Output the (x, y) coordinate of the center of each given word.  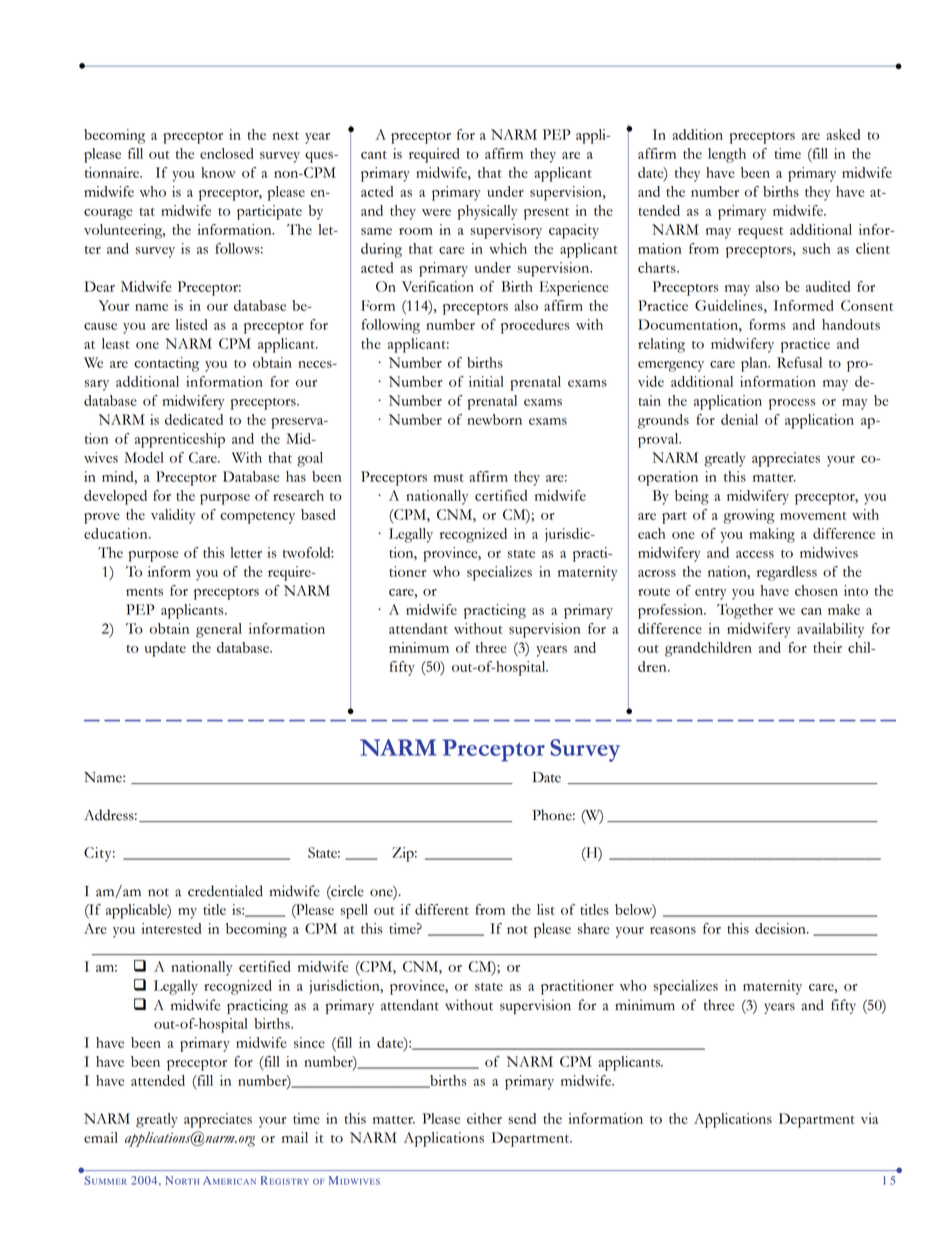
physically (487, 212)
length (727, 155)
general (219, 630)
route (654, 592)
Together (745, 611)
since (309, 1042)
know (219, 172)
